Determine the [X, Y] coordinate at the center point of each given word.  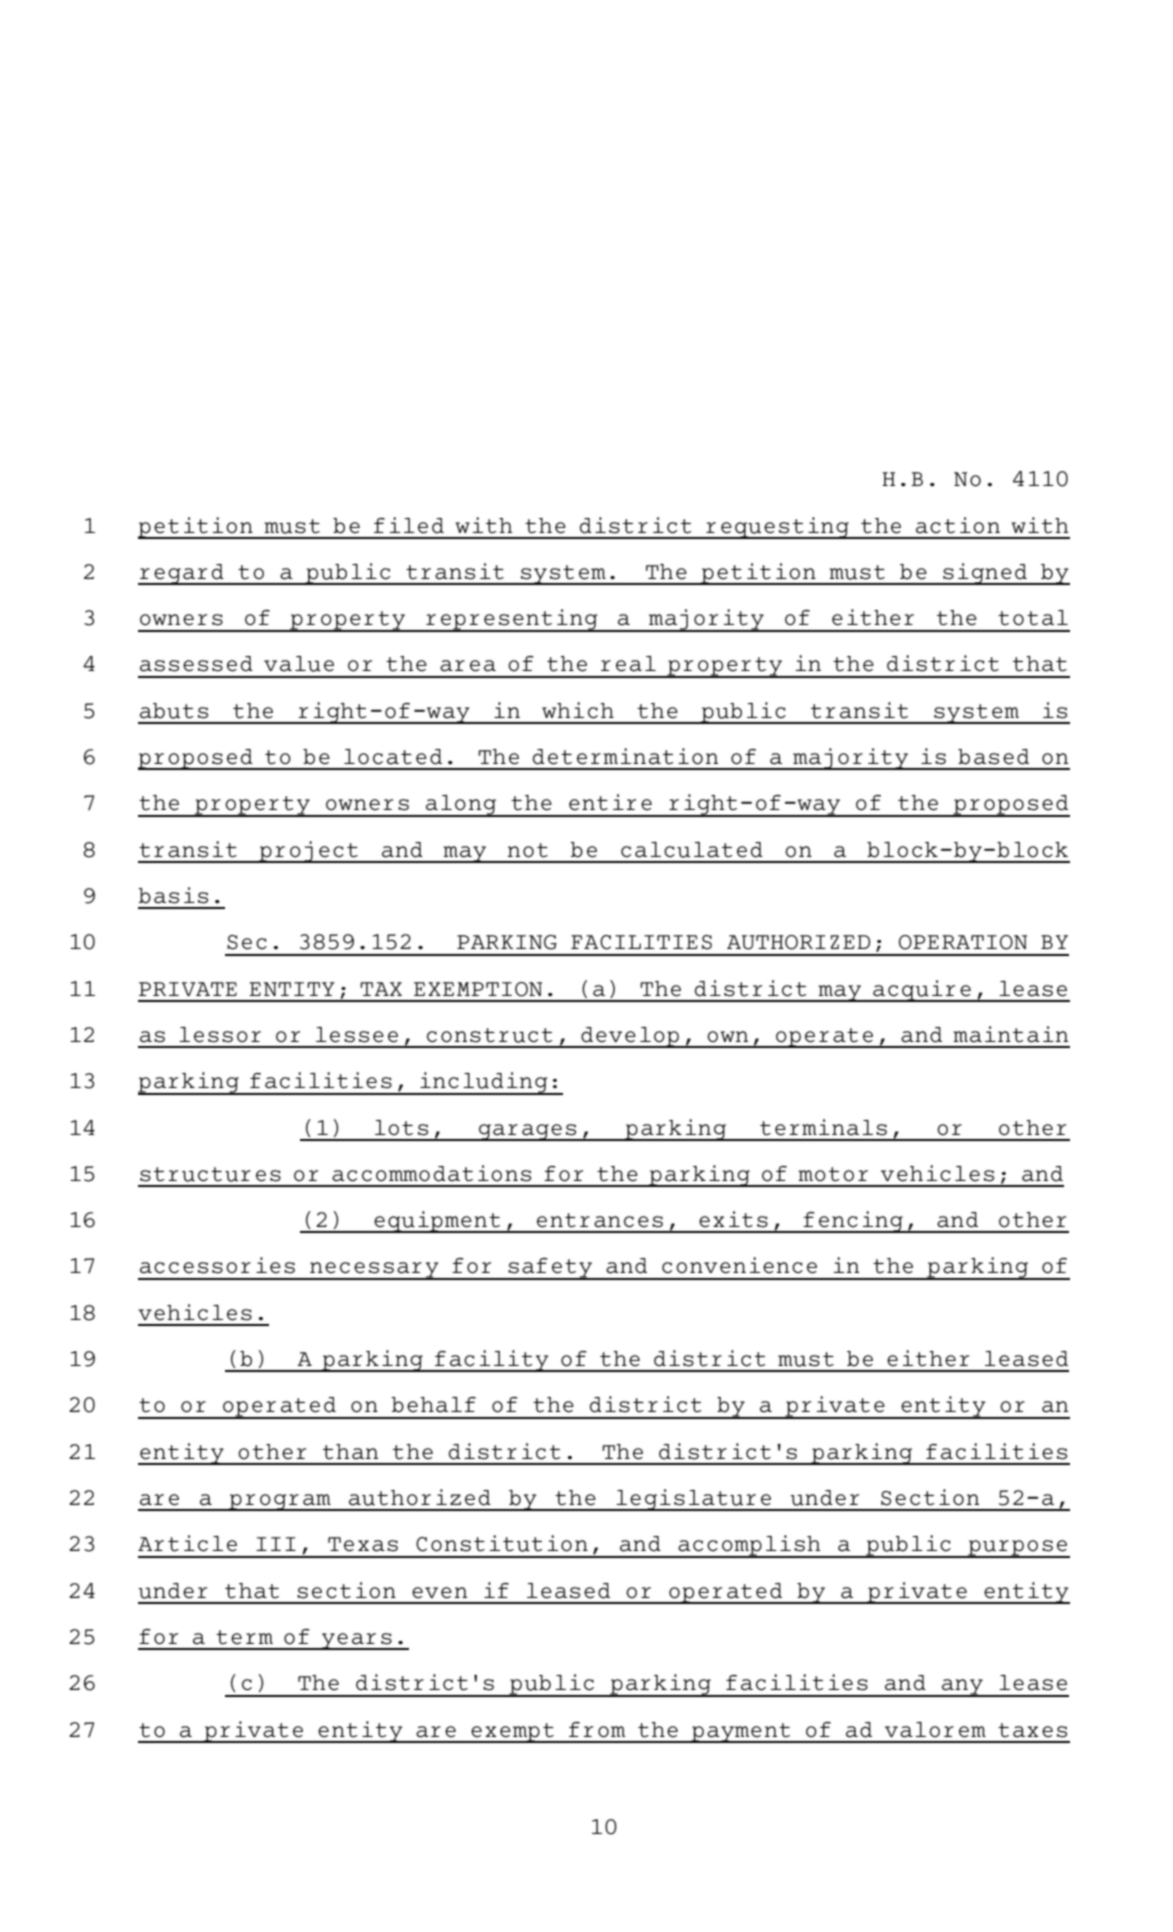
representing [512, 620]
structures [210, 1174]
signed [985, 574]
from [597, 1730]
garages [528, 1132]
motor [833, 1174]
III [276, 1544]
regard [182, 574]
